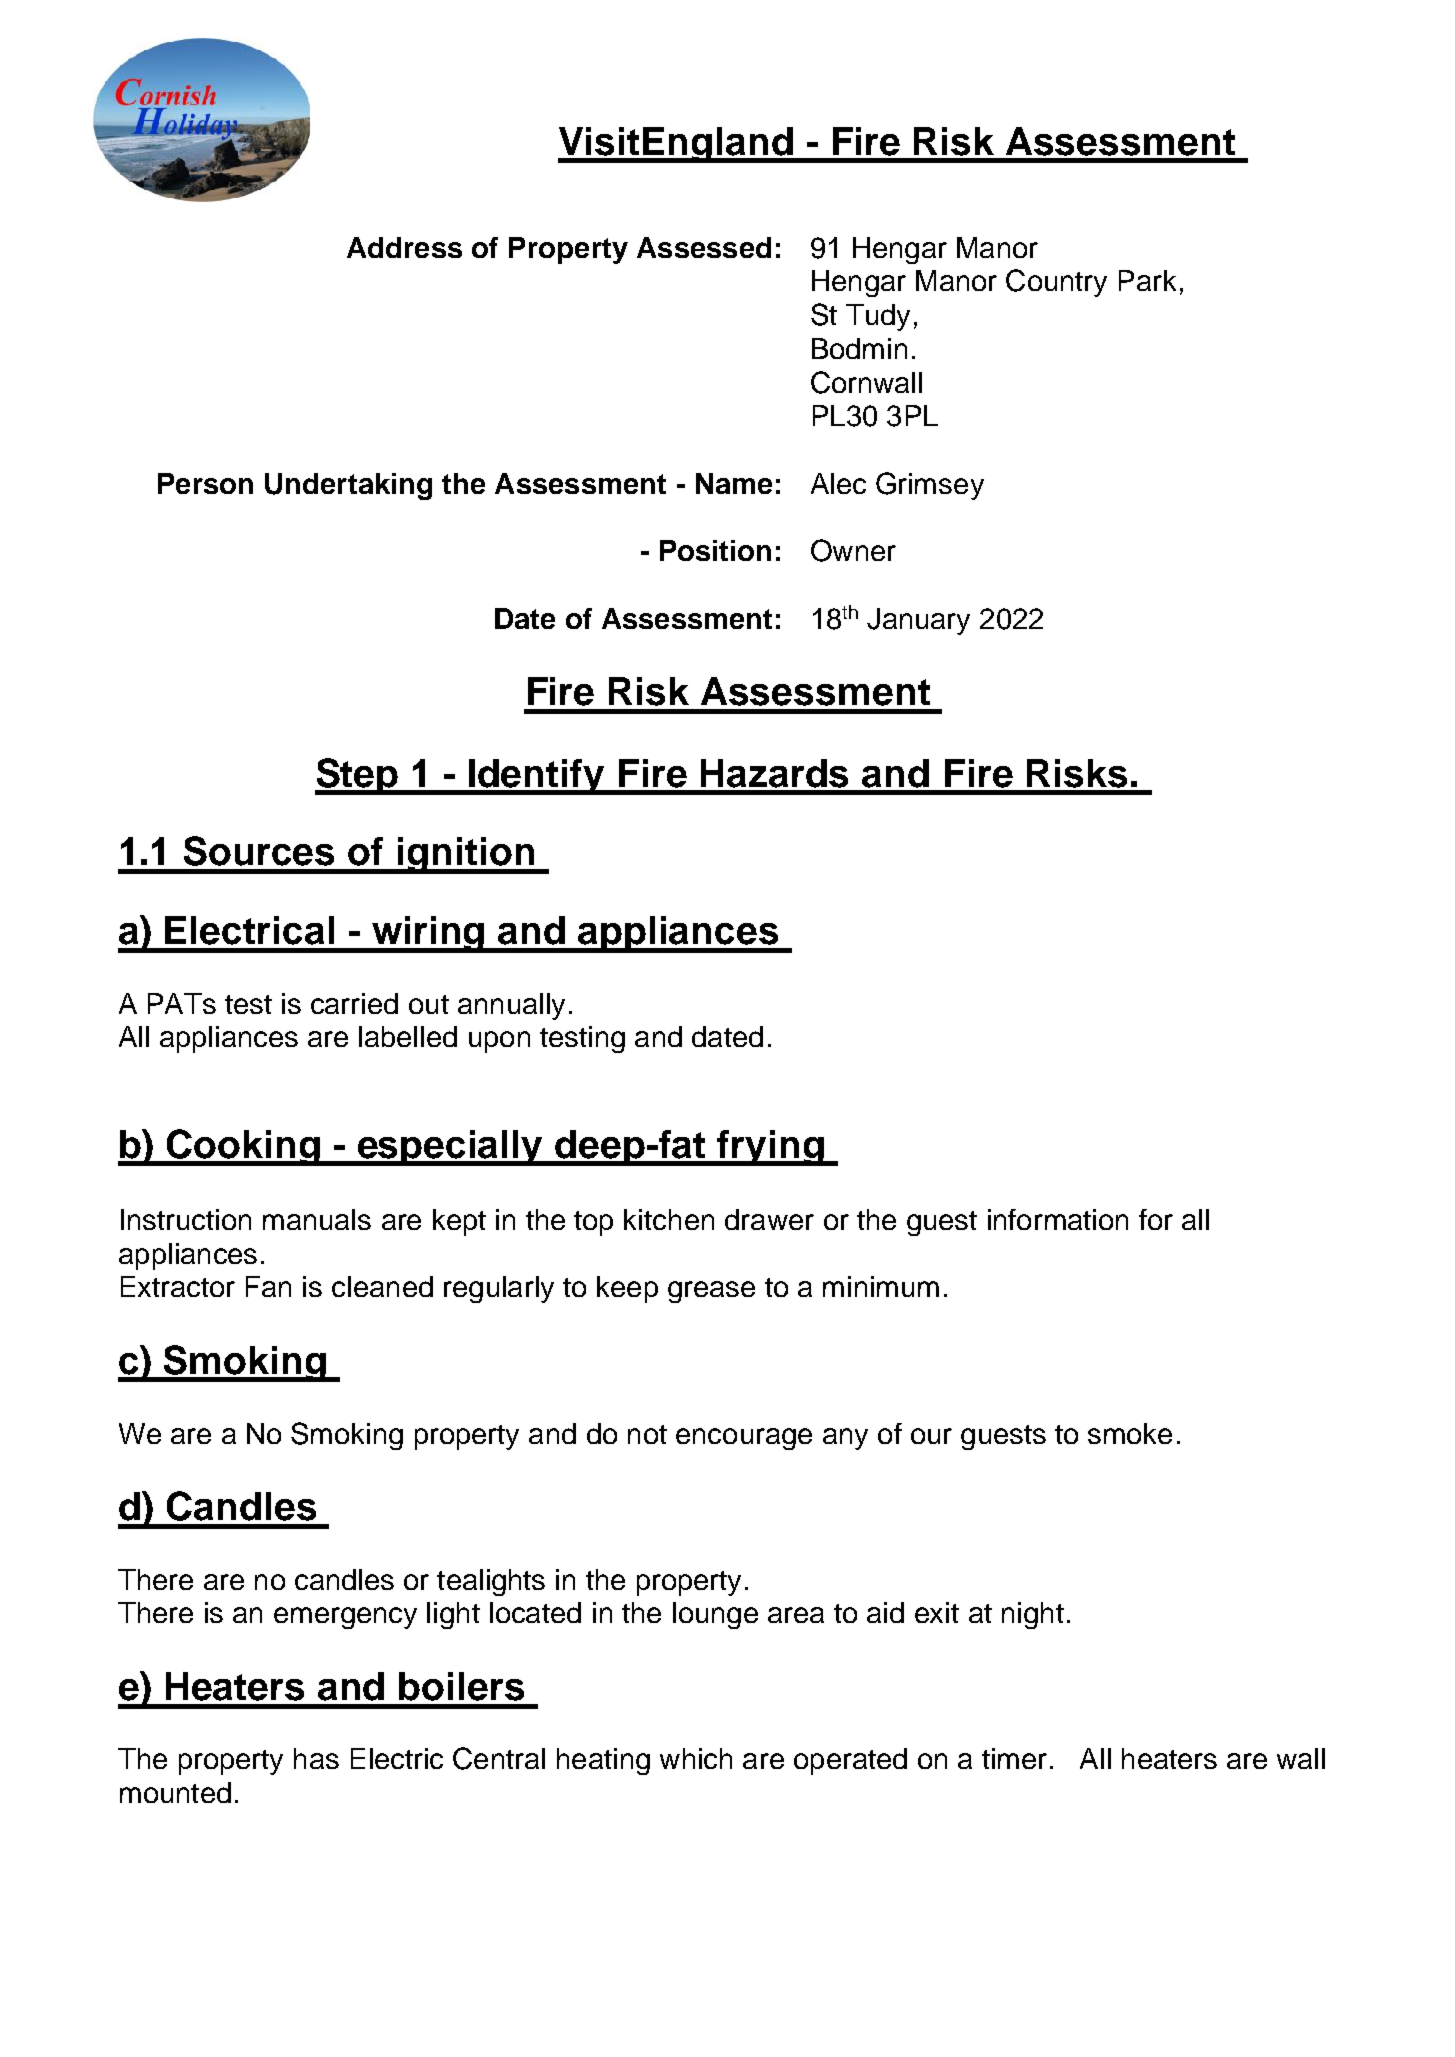 The height and width of the document is (2057, 1455). What do you see at coordinates (316, 1758) in the document?
I see `has` at bounding box center [316, 1758].
